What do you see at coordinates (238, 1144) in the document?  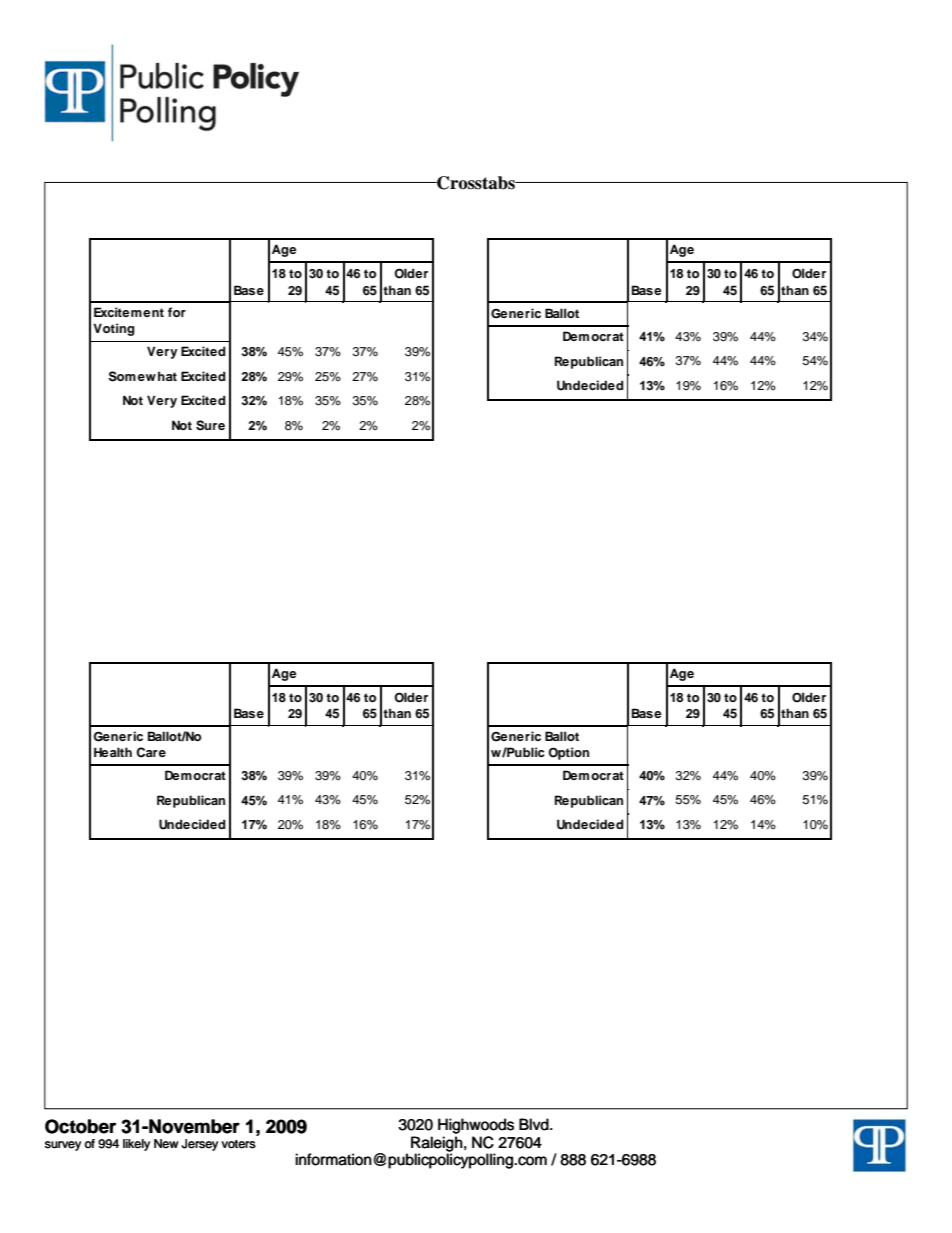 I see `voters` at bounding box center [238, 1144].
